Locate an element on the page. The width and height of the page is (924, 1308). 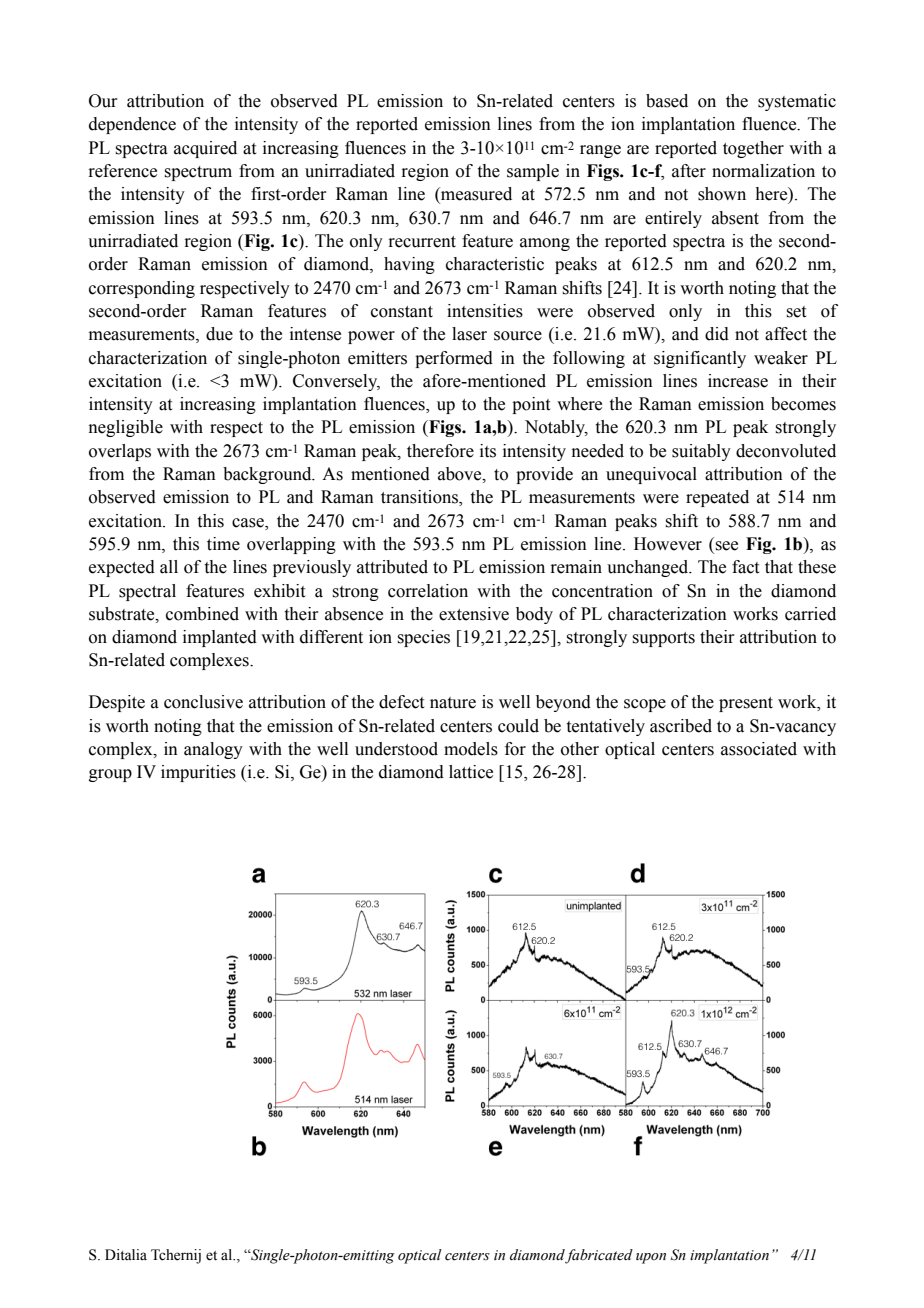
together is located at coordinates (753, 149).
